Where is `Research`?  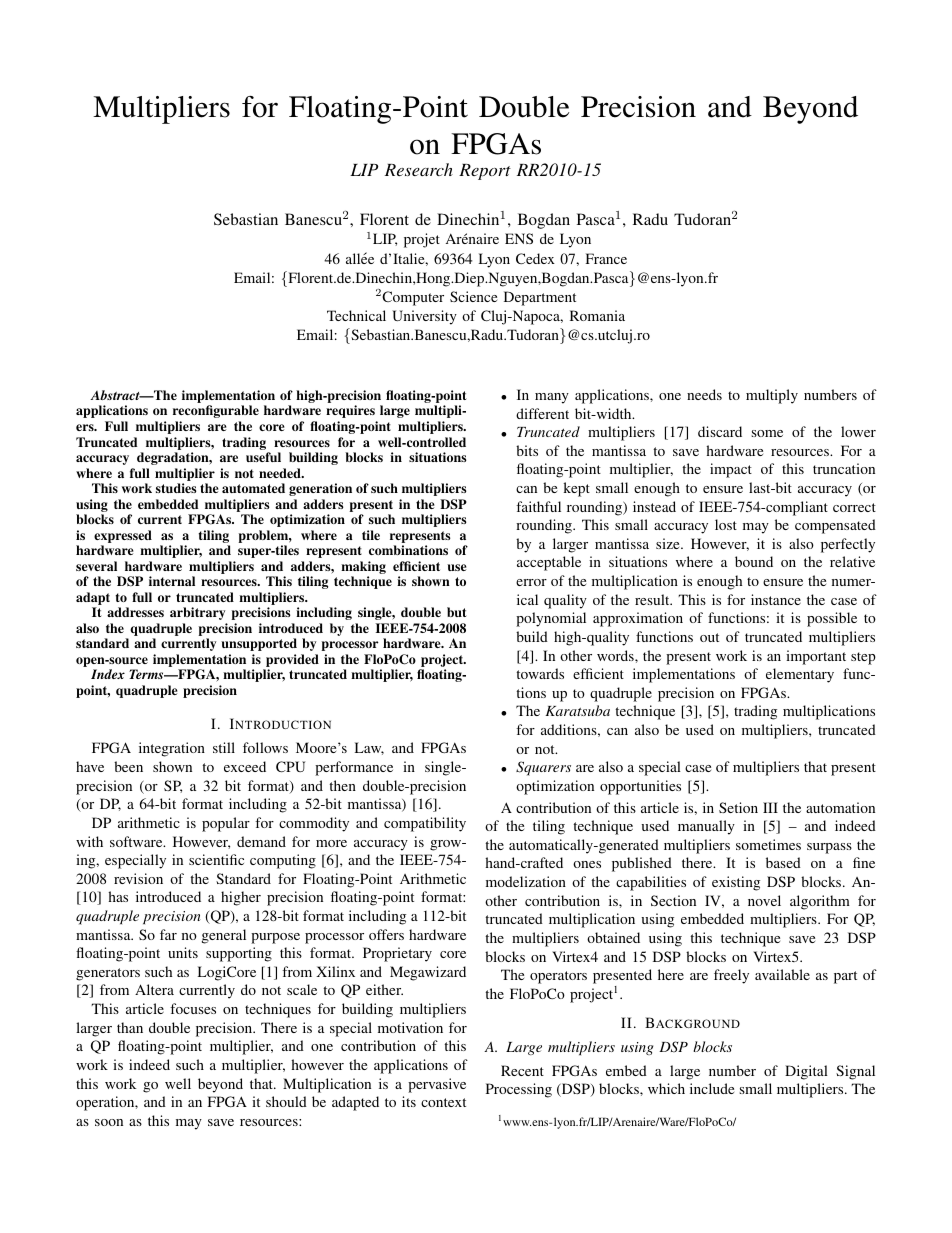 Research is located at coordinates (419, 169).
